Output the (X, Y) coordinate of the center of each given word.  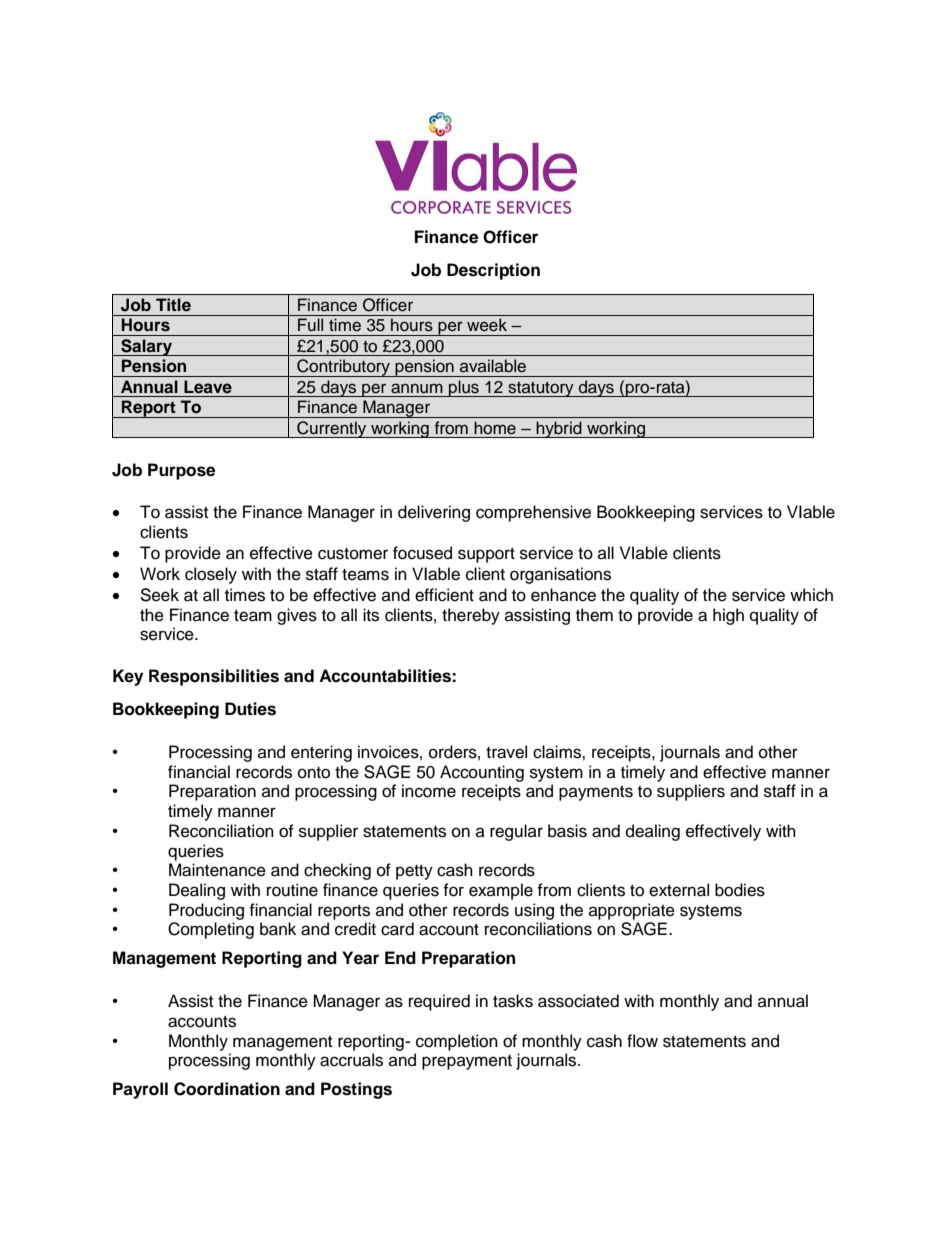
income (429, 791)
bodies (740, 890)
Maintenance (217, 870)
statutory (541, 389)
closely (211, 575)
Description (493, 271)
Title (173, 305)
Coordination (227, 1089)
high (728, 616)
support (486, 555)
